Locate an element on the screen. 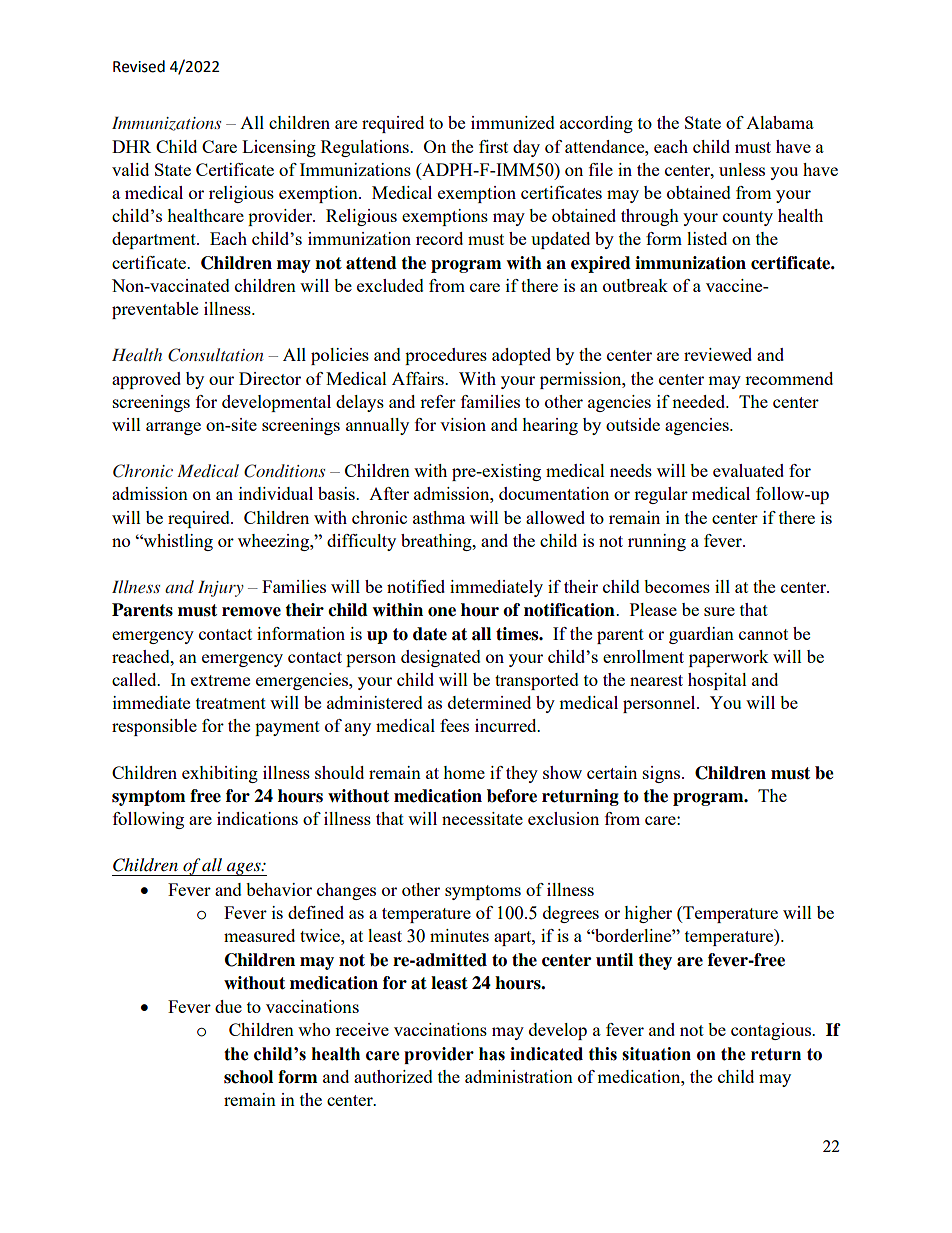 The height and width of the screenshot is (1233, 952). Revised is located at coordinates (139, 66).
